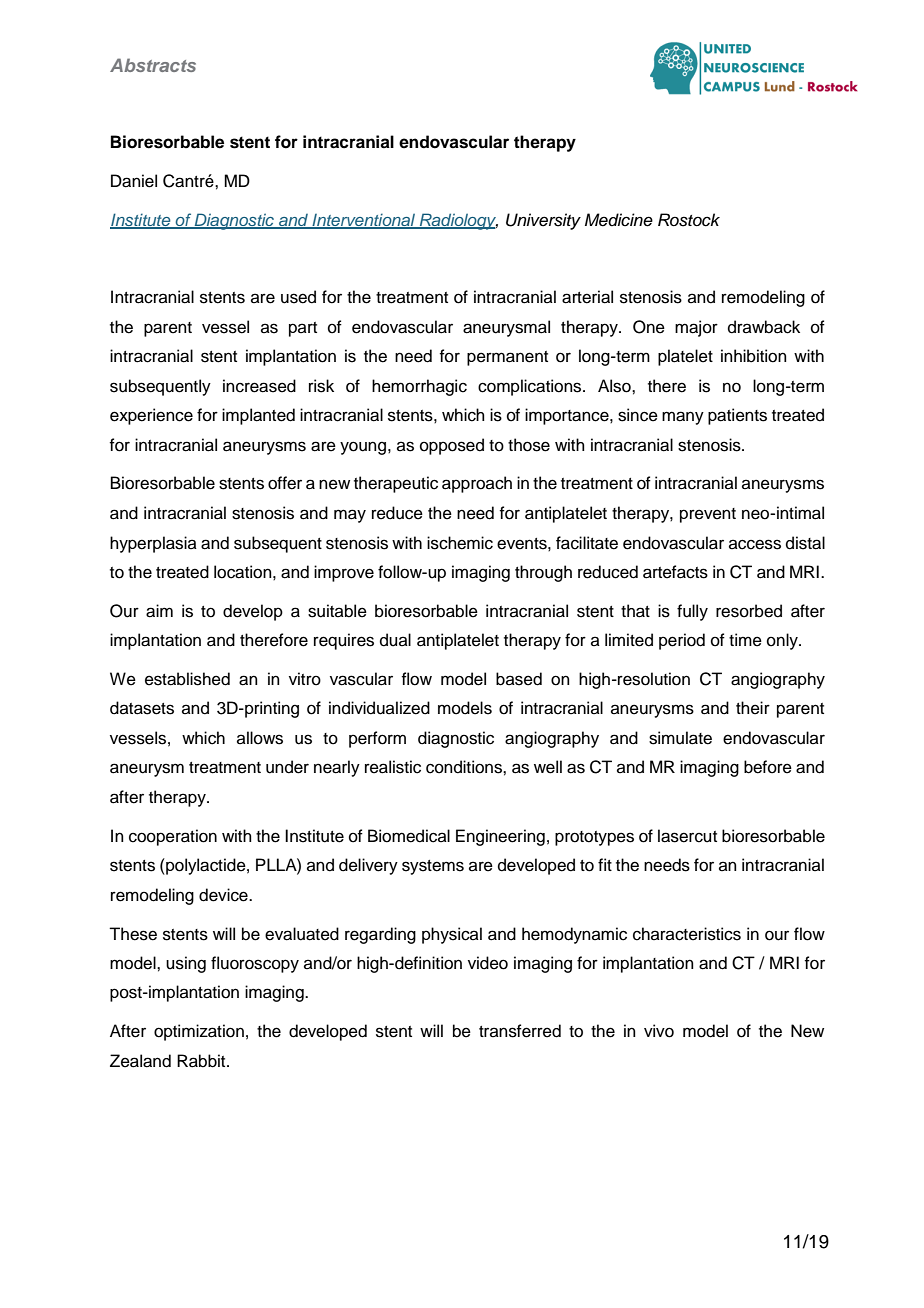  What do you see at coordinates (460, 543) in the screenshot?
I see `ischemic` at bounding box center [460, 543].
